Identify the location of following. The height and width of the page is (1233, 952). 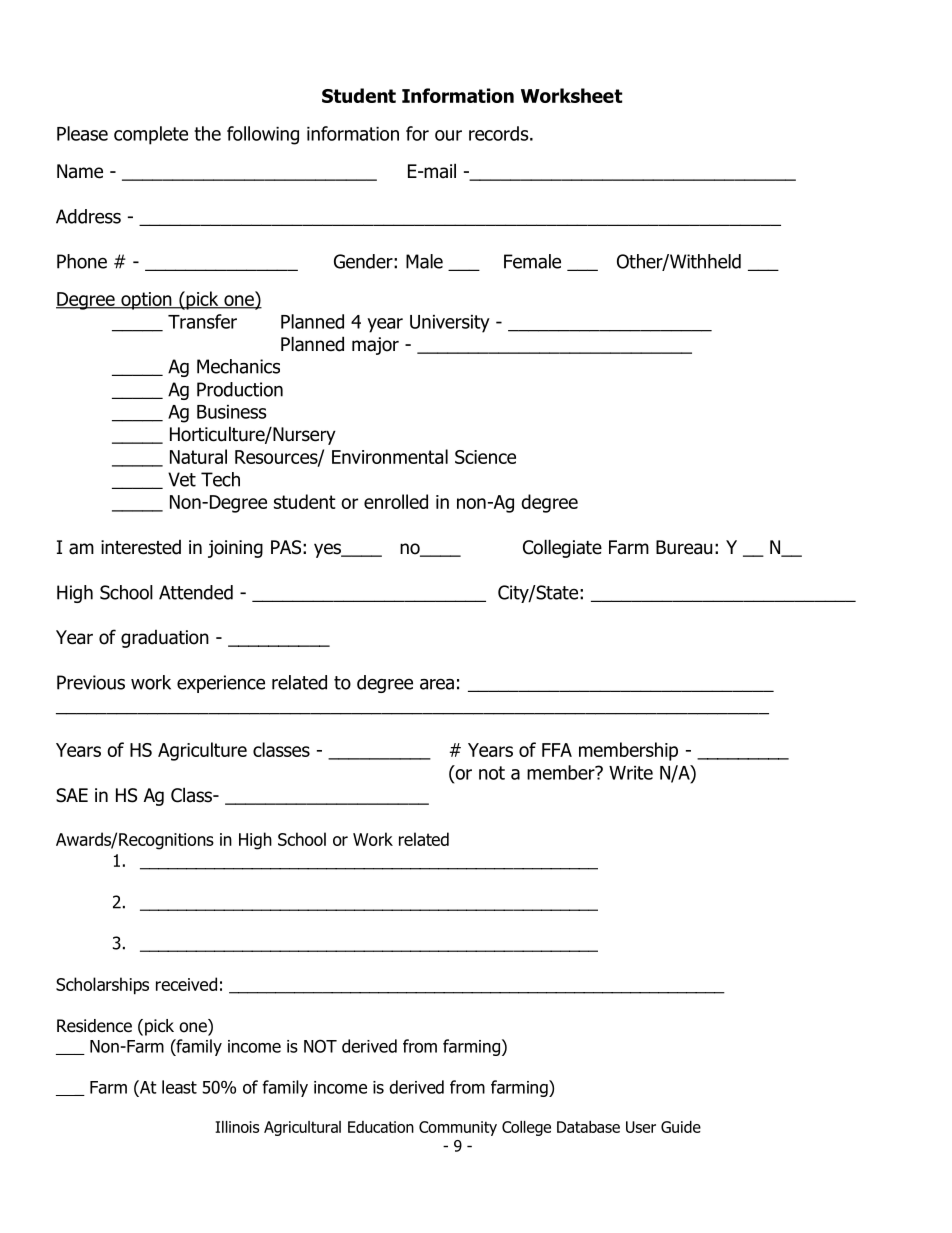
(263, 135).
